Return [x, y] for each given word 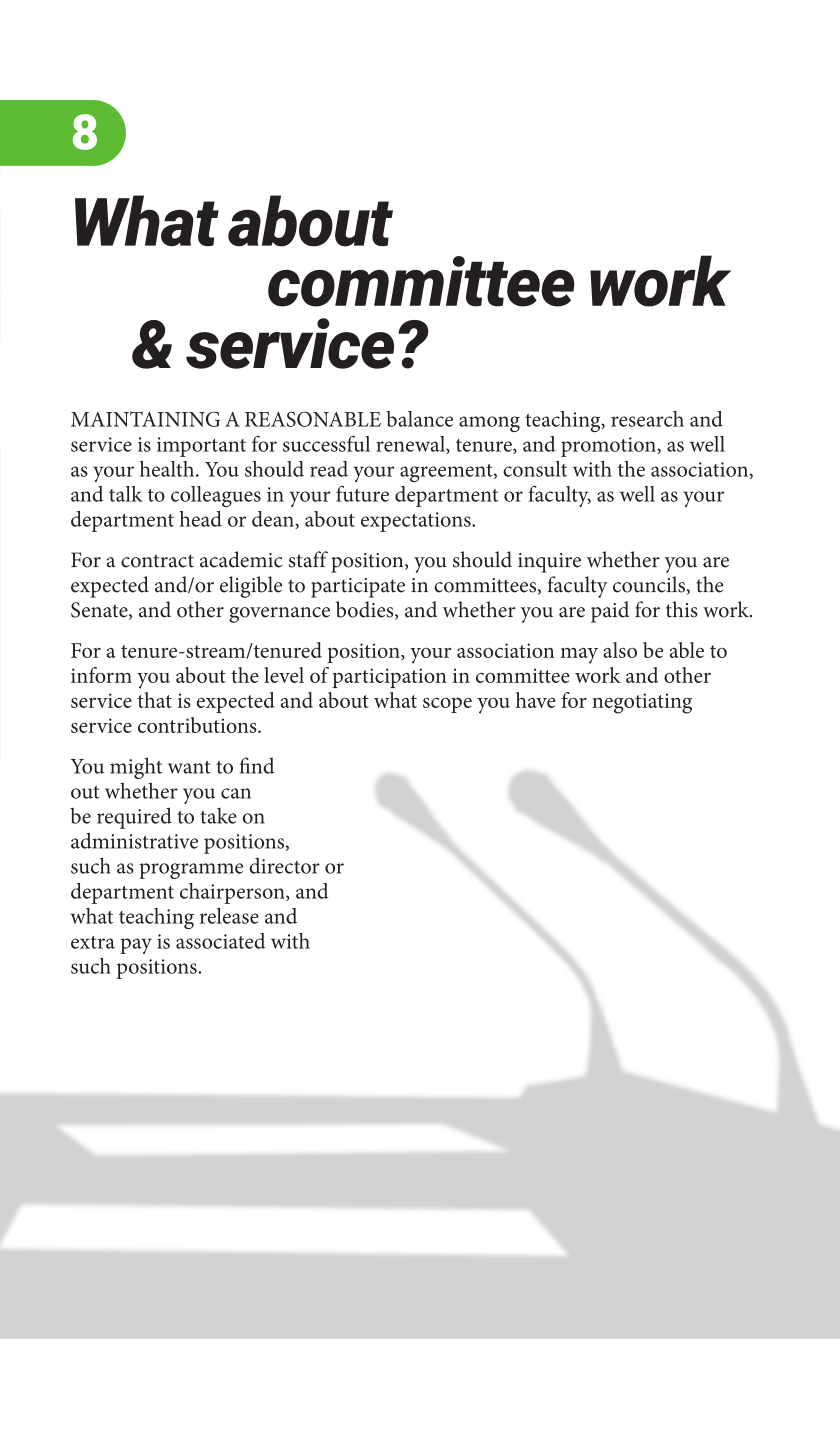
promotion [609, 447]
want [189, 767]
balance [419, 419]
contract [157, 561]
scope [447, 705]
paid [610, 612]
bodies [366, 610]
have [536, 700]
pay [136, 946]
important [201, 447]
